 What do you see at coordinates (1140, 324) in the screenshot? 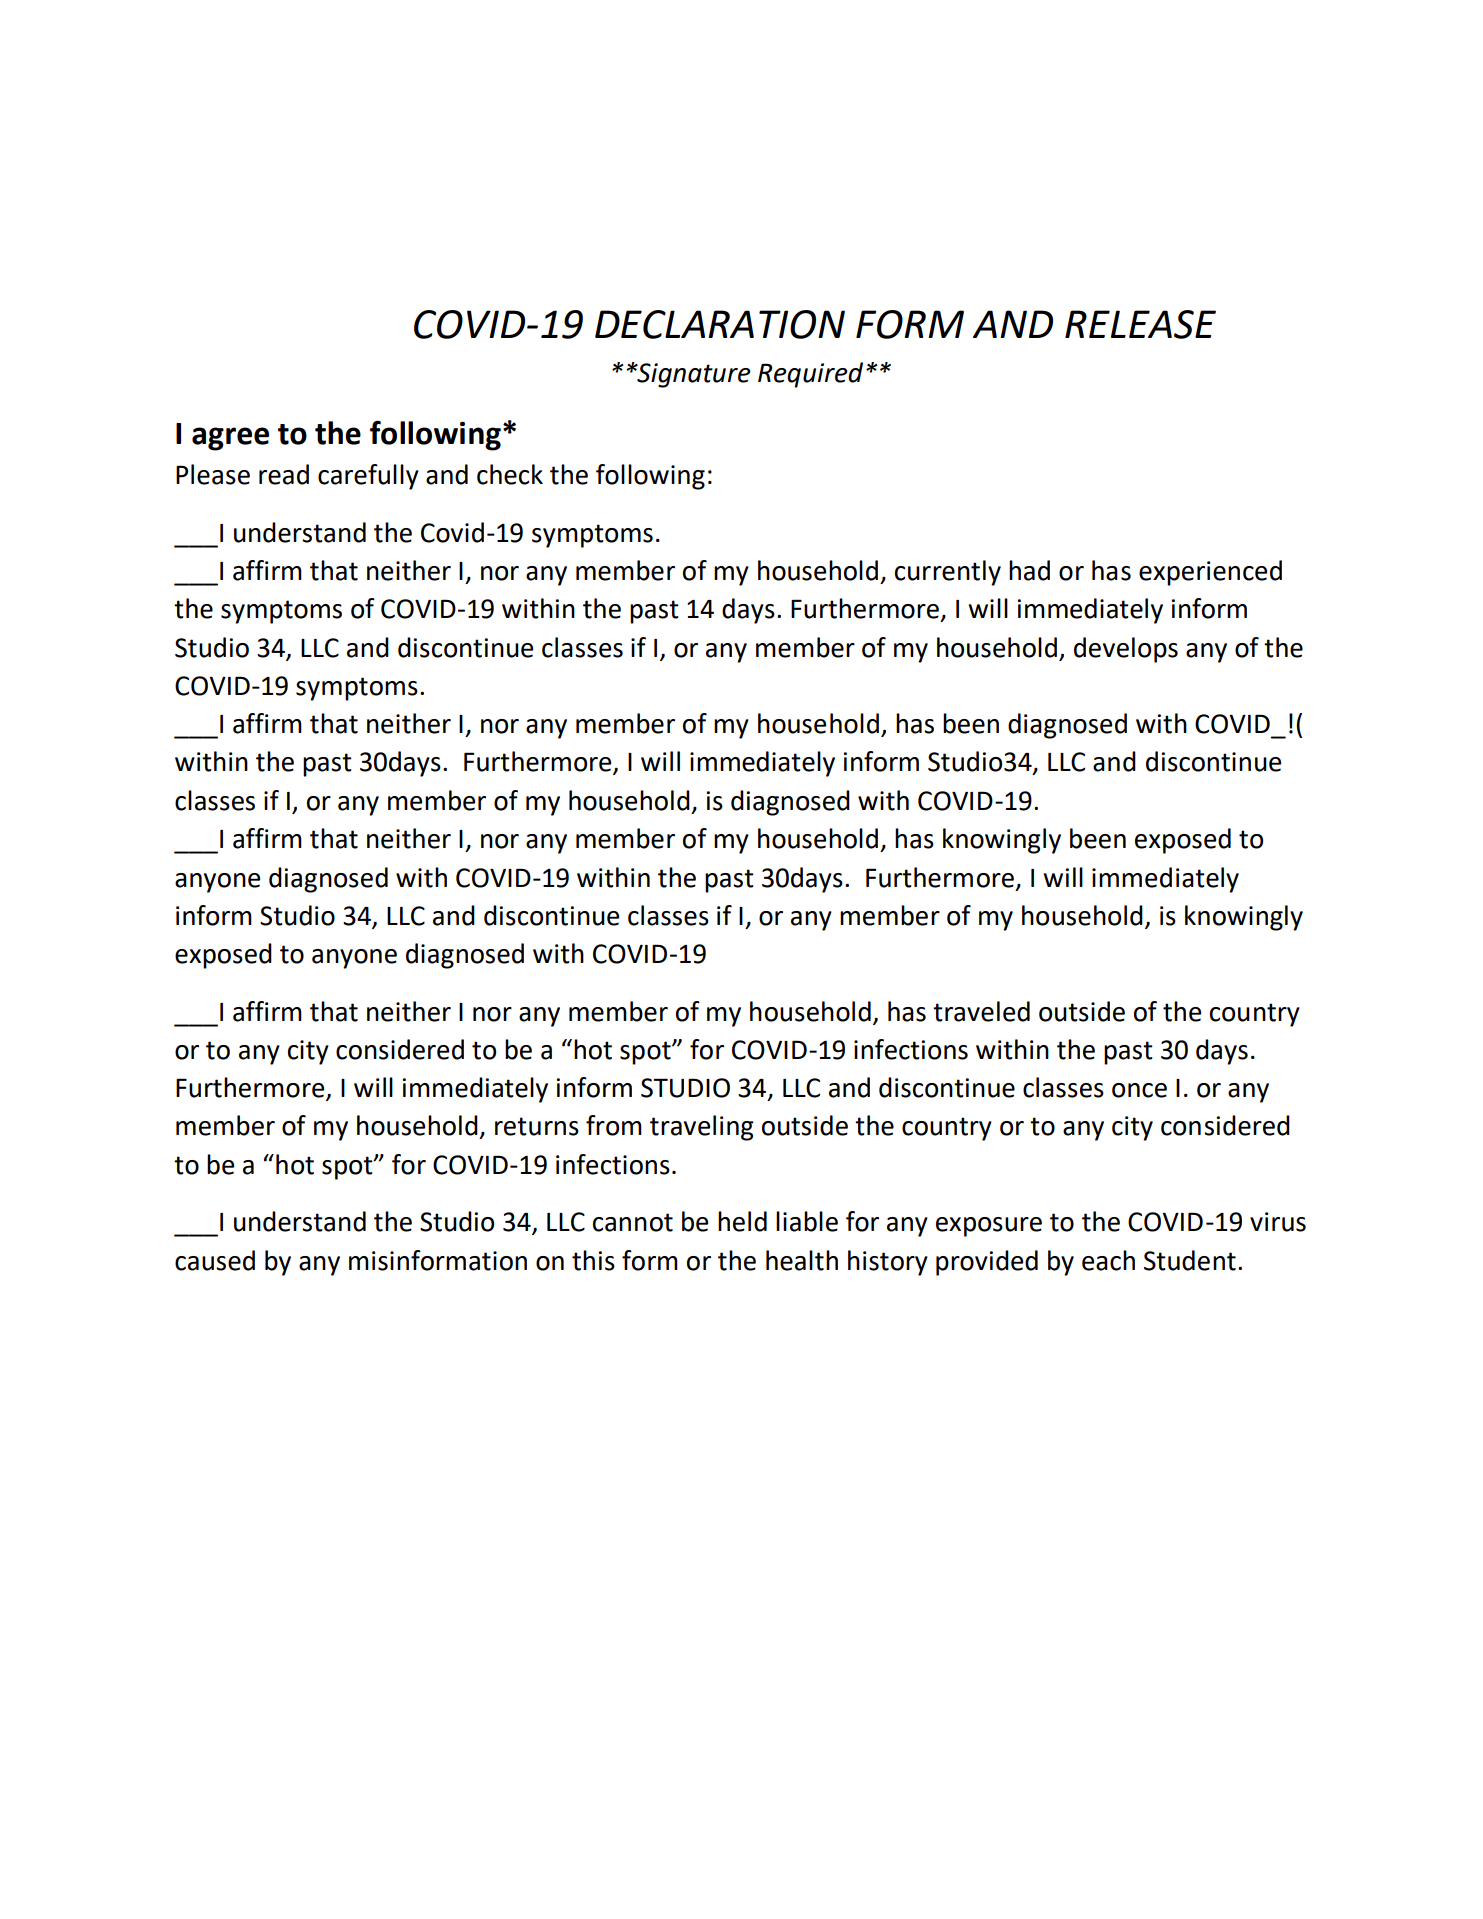
I see `RELEASE` at bounding box center [1140, 324].
